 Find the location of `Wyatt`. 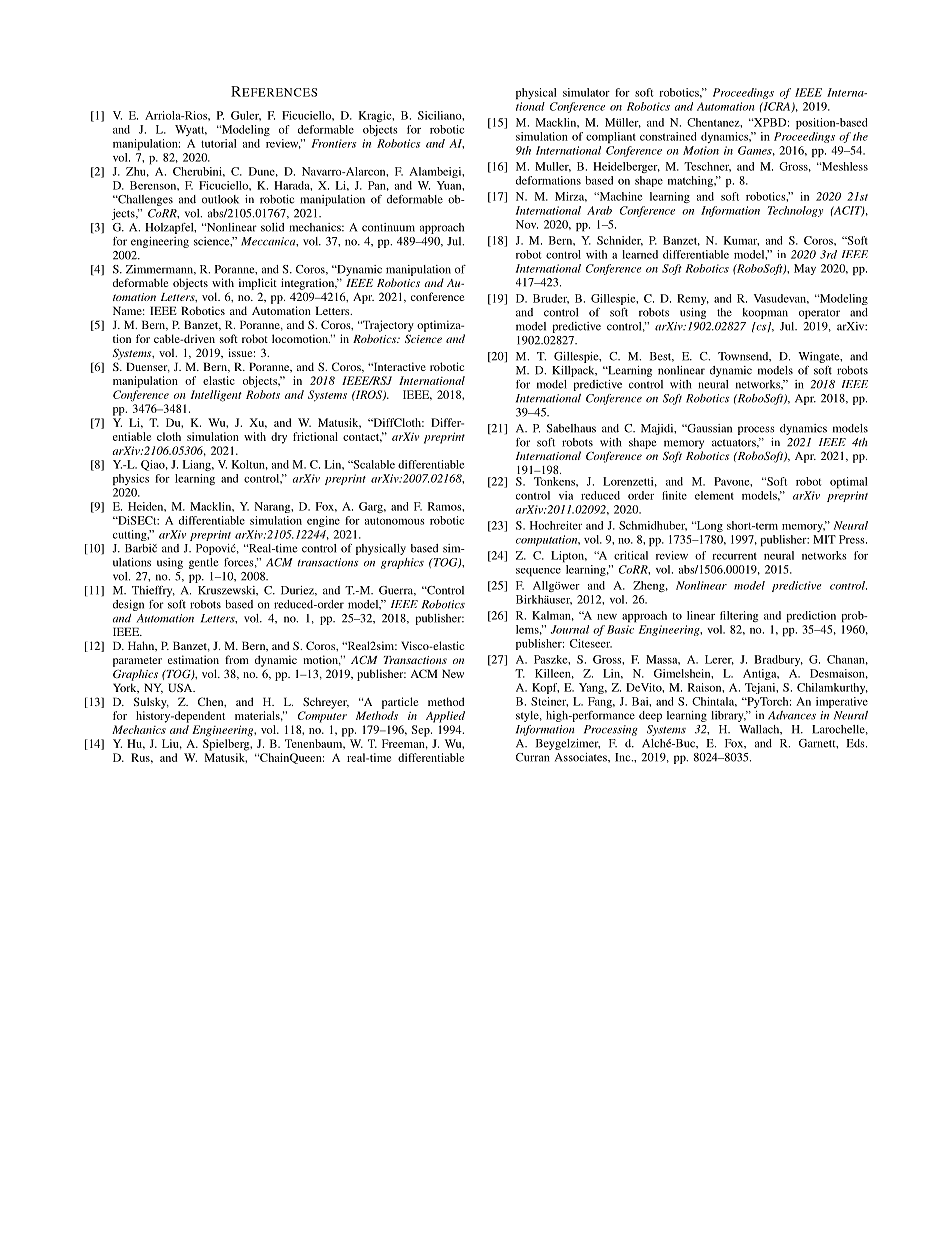

Wyatt is located at coordinates (191, 130).
